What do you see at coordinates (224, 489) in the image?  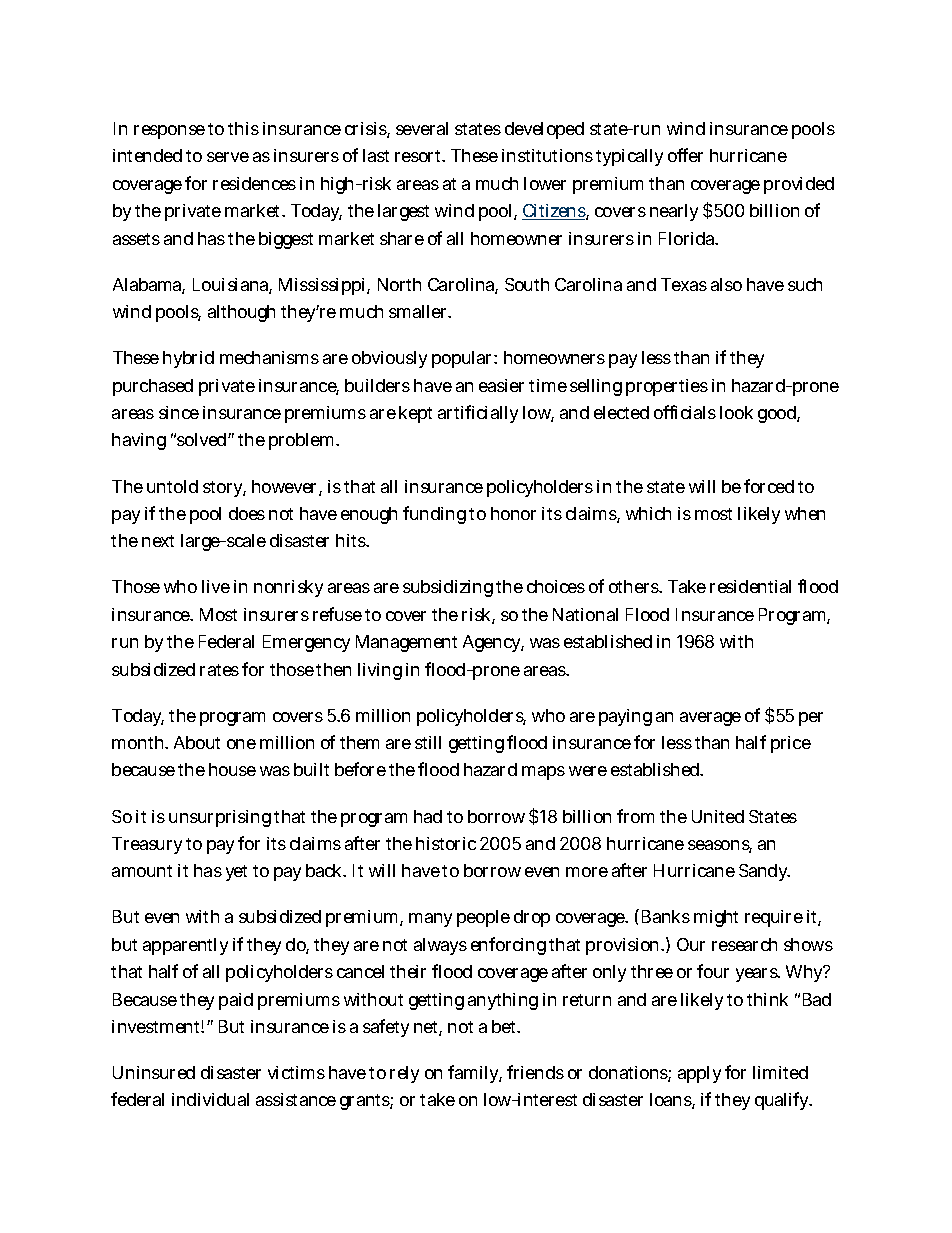 I see `story` at bounding box center [224, 489].
